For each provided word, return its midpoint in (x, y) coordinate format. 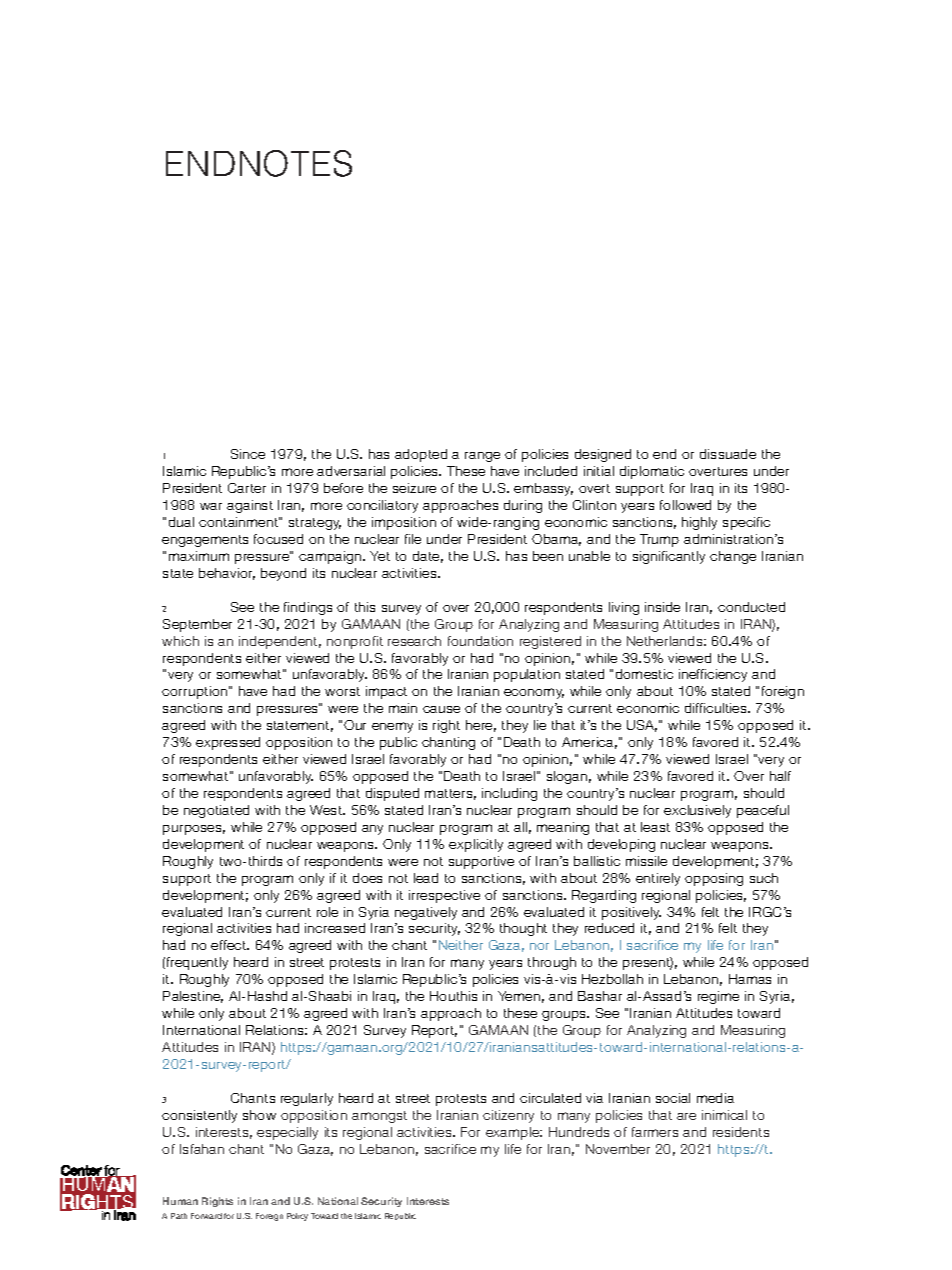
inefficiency (713, 675)
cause (441, 709)
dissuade (728, 454)
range (482, 457)
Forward (206, 1216)
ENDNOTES (259, 163)
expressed (228, 743)
